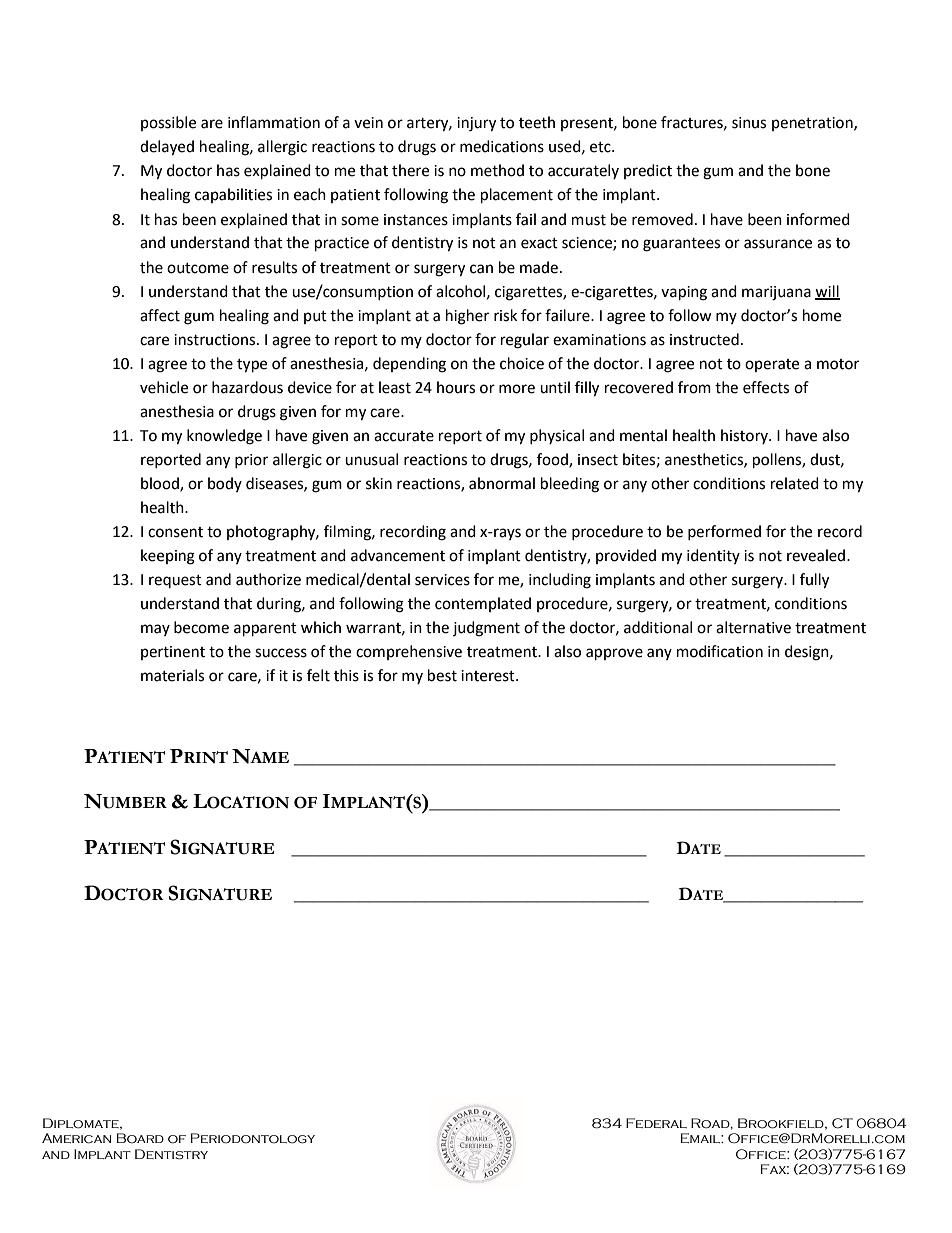 The height and width of the image is (1233, 952). I want to click on affect, so click(160, 315).
